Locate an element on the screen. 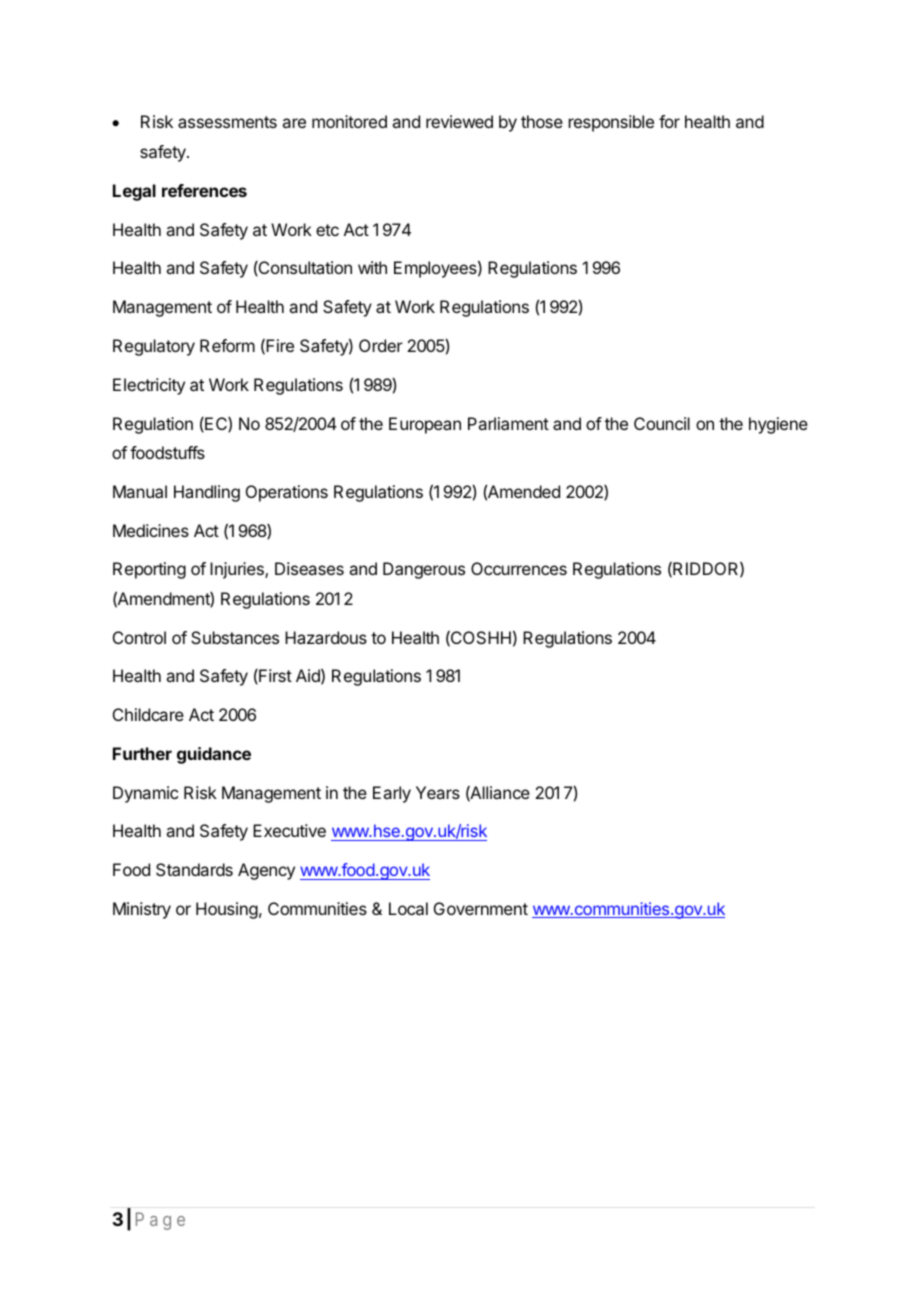 This screenshot has height=1307, width=924. Local is located at coordinates (408, 908).
